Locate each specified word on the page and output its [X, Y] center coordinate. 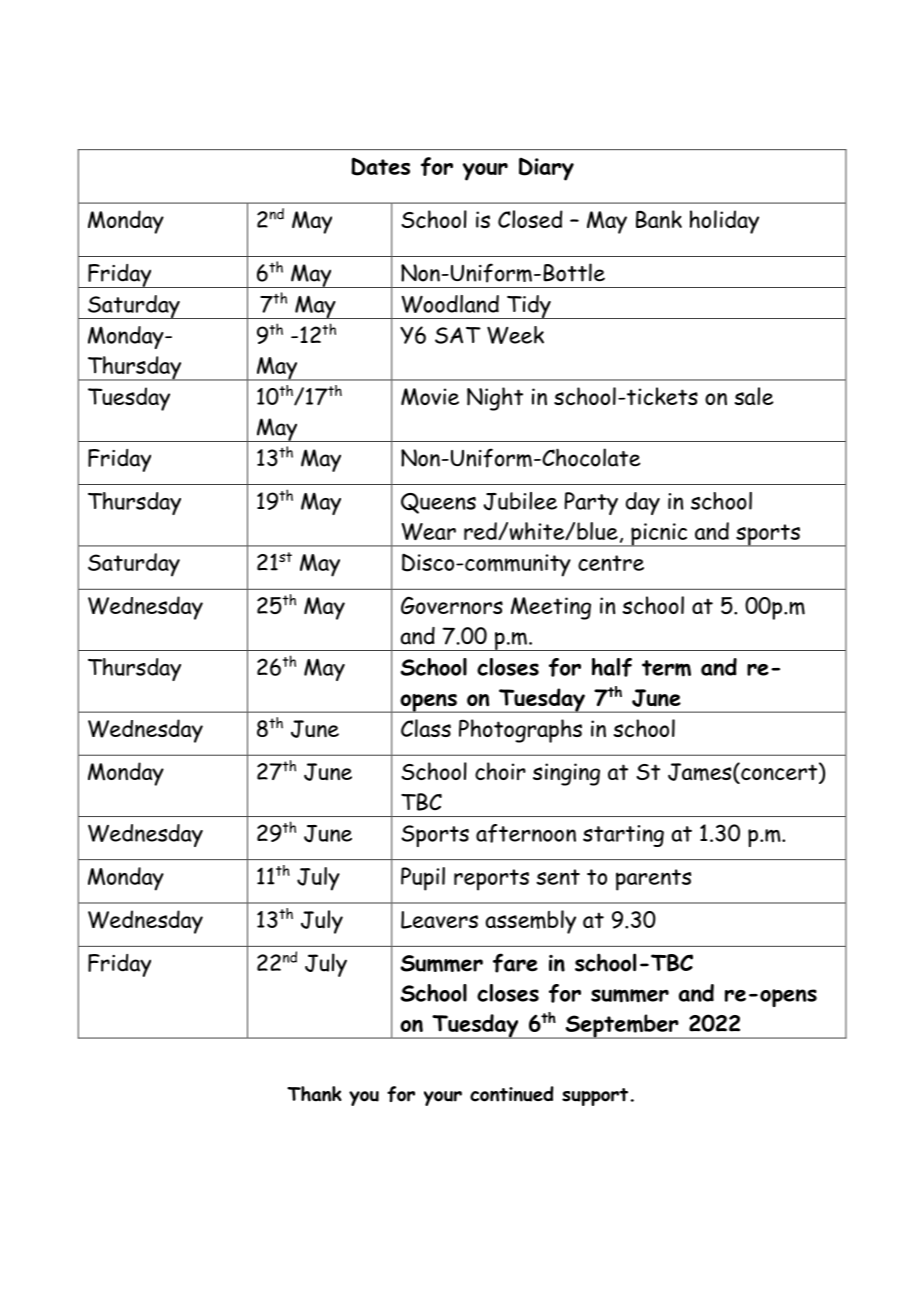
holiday [724, 222]
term [666, 668]
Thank [314, 1094]
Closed [530, 219]
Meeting [551, 608]
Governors [452, 605]
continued [512, 1094]
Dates [380, 166]
